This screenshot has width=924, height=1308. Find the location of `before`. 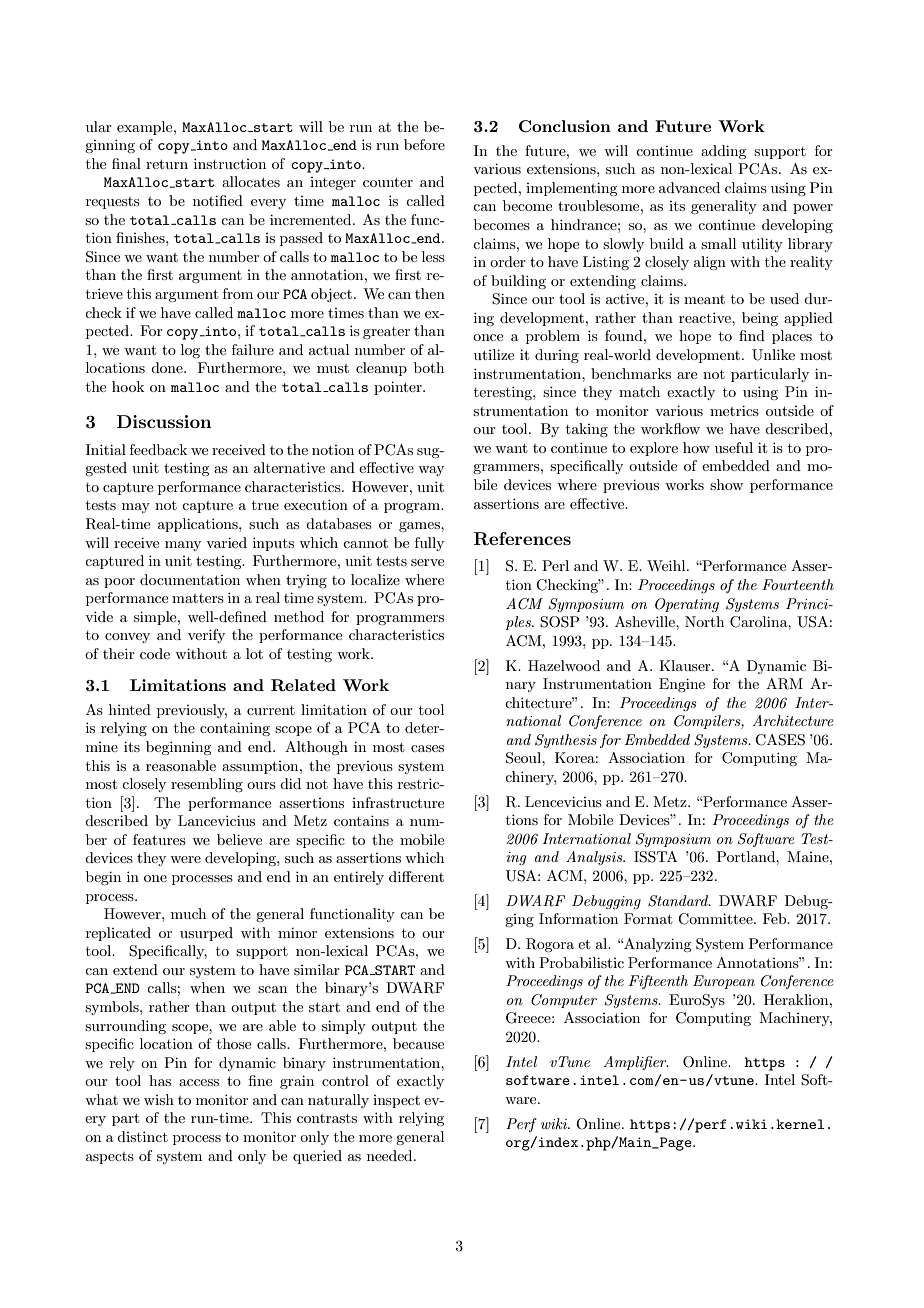

before is located at coordinates (424, 144).
